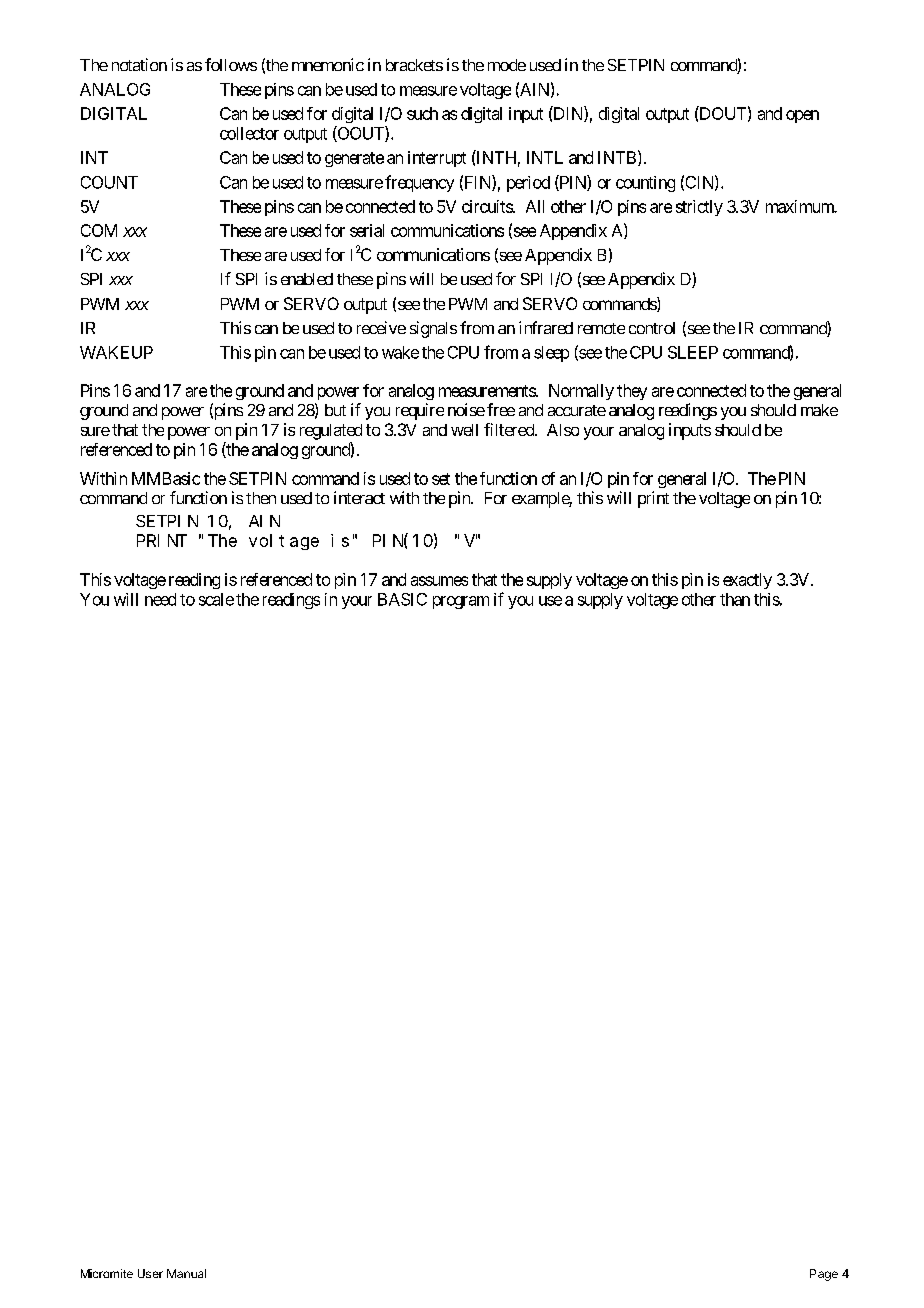 The height and width of the screenshot is (1308, 924). Describe the element at coordinates (422, 113) in the screenshot. I see `such` at that location.
